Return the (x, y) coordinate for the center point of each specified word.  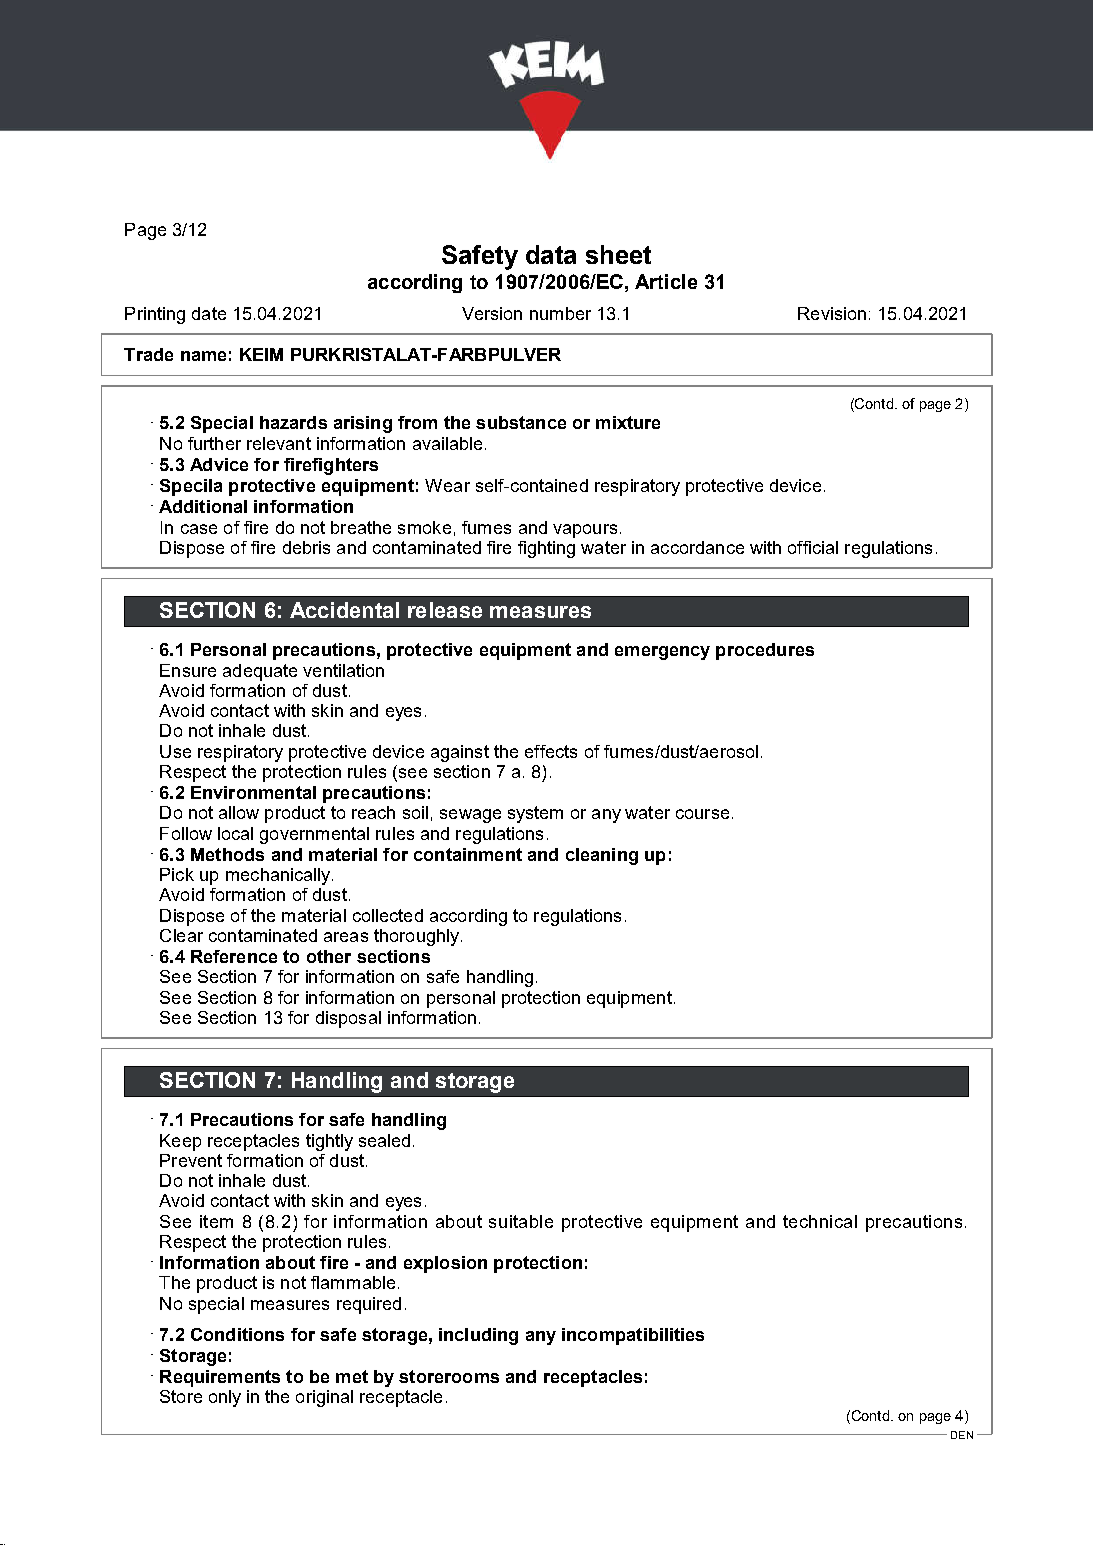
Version (492, 313)
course (702, 814)
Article (666, 281)
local (235, 833)
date (209, 313)
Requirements (220, 1378)
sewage (470, 816)
